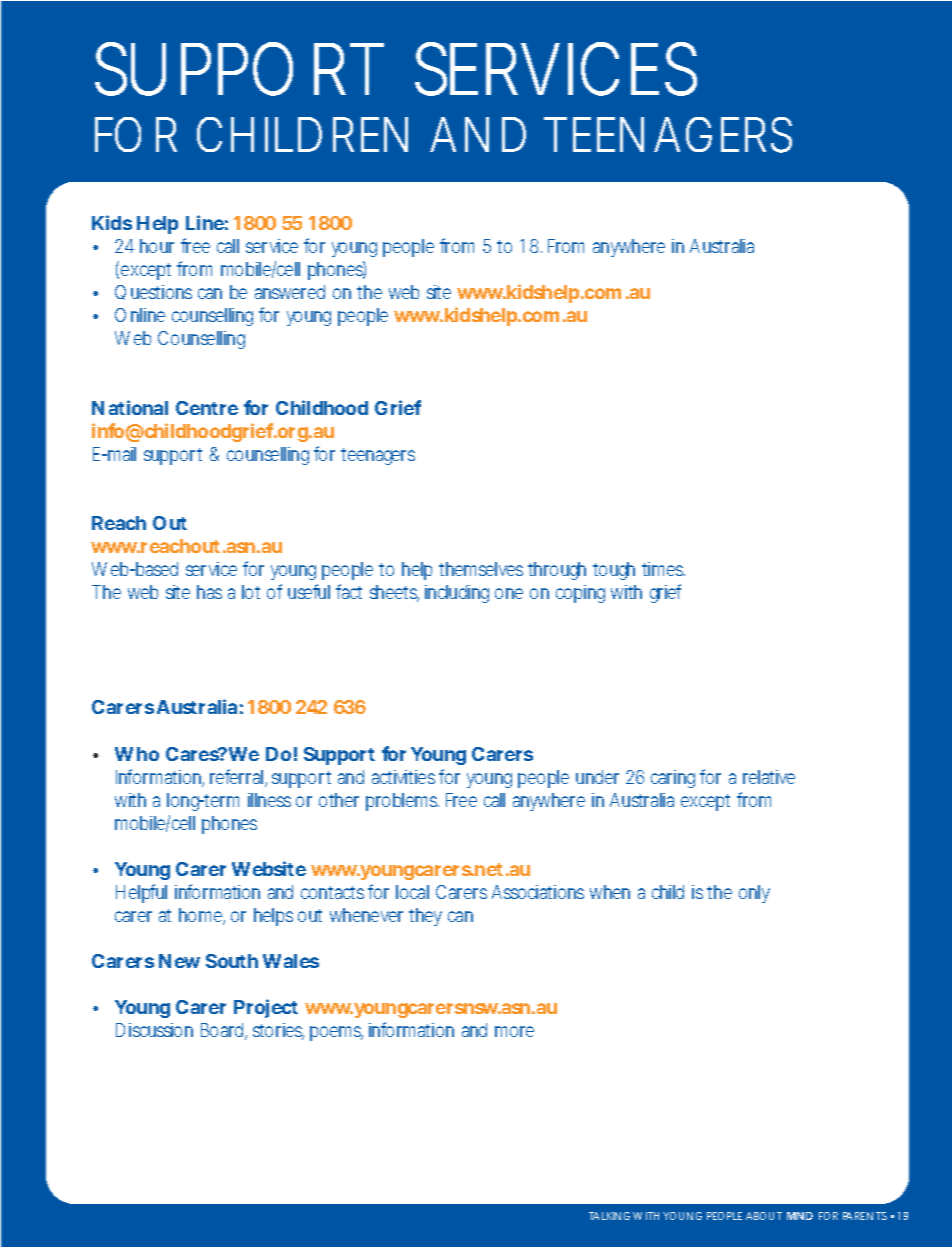  What do you see at coordinates (412, 892) in the screenshot?
I see `local` at bounding box center [412, 892].
